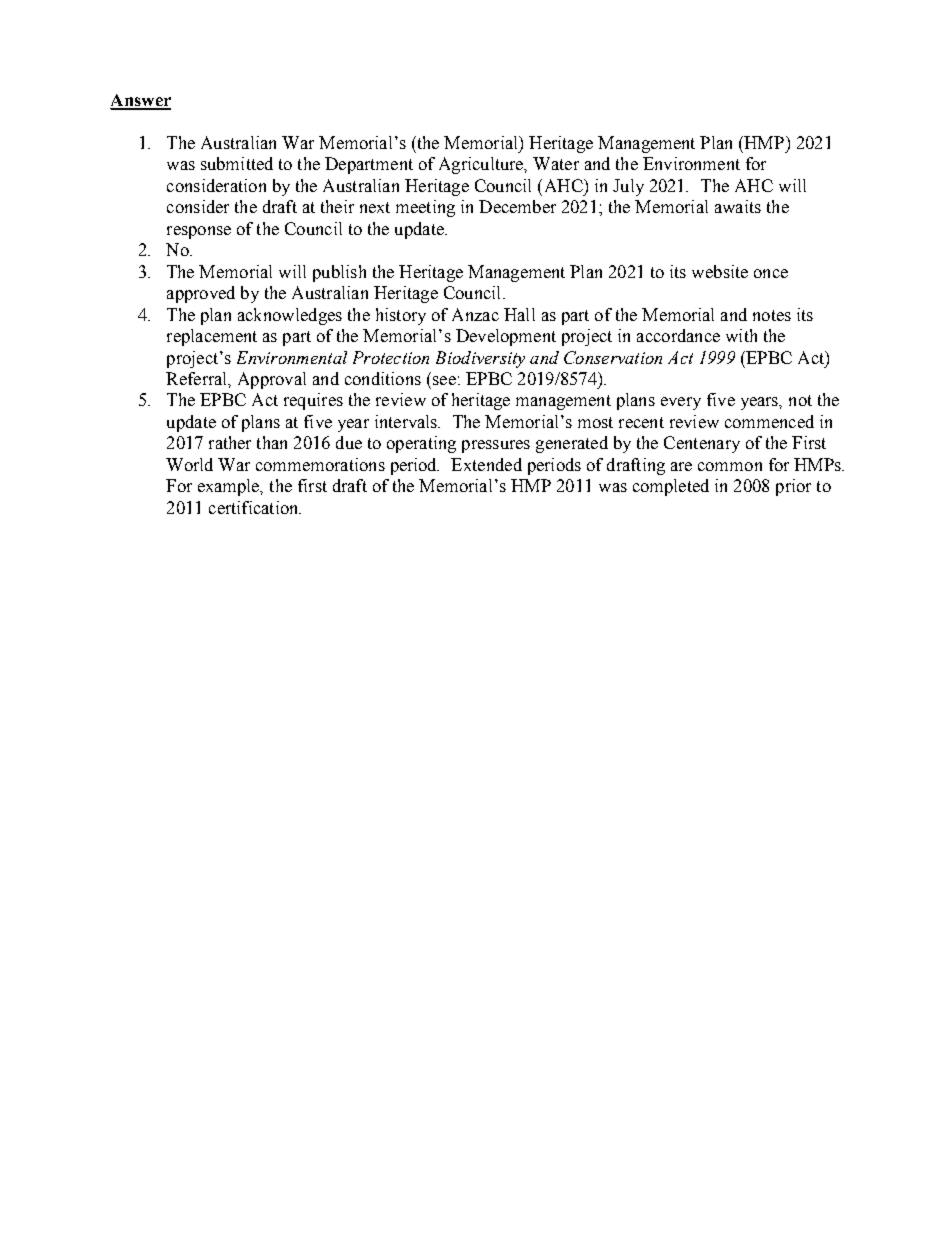  I want to click on replacement, so click(212, 337).
